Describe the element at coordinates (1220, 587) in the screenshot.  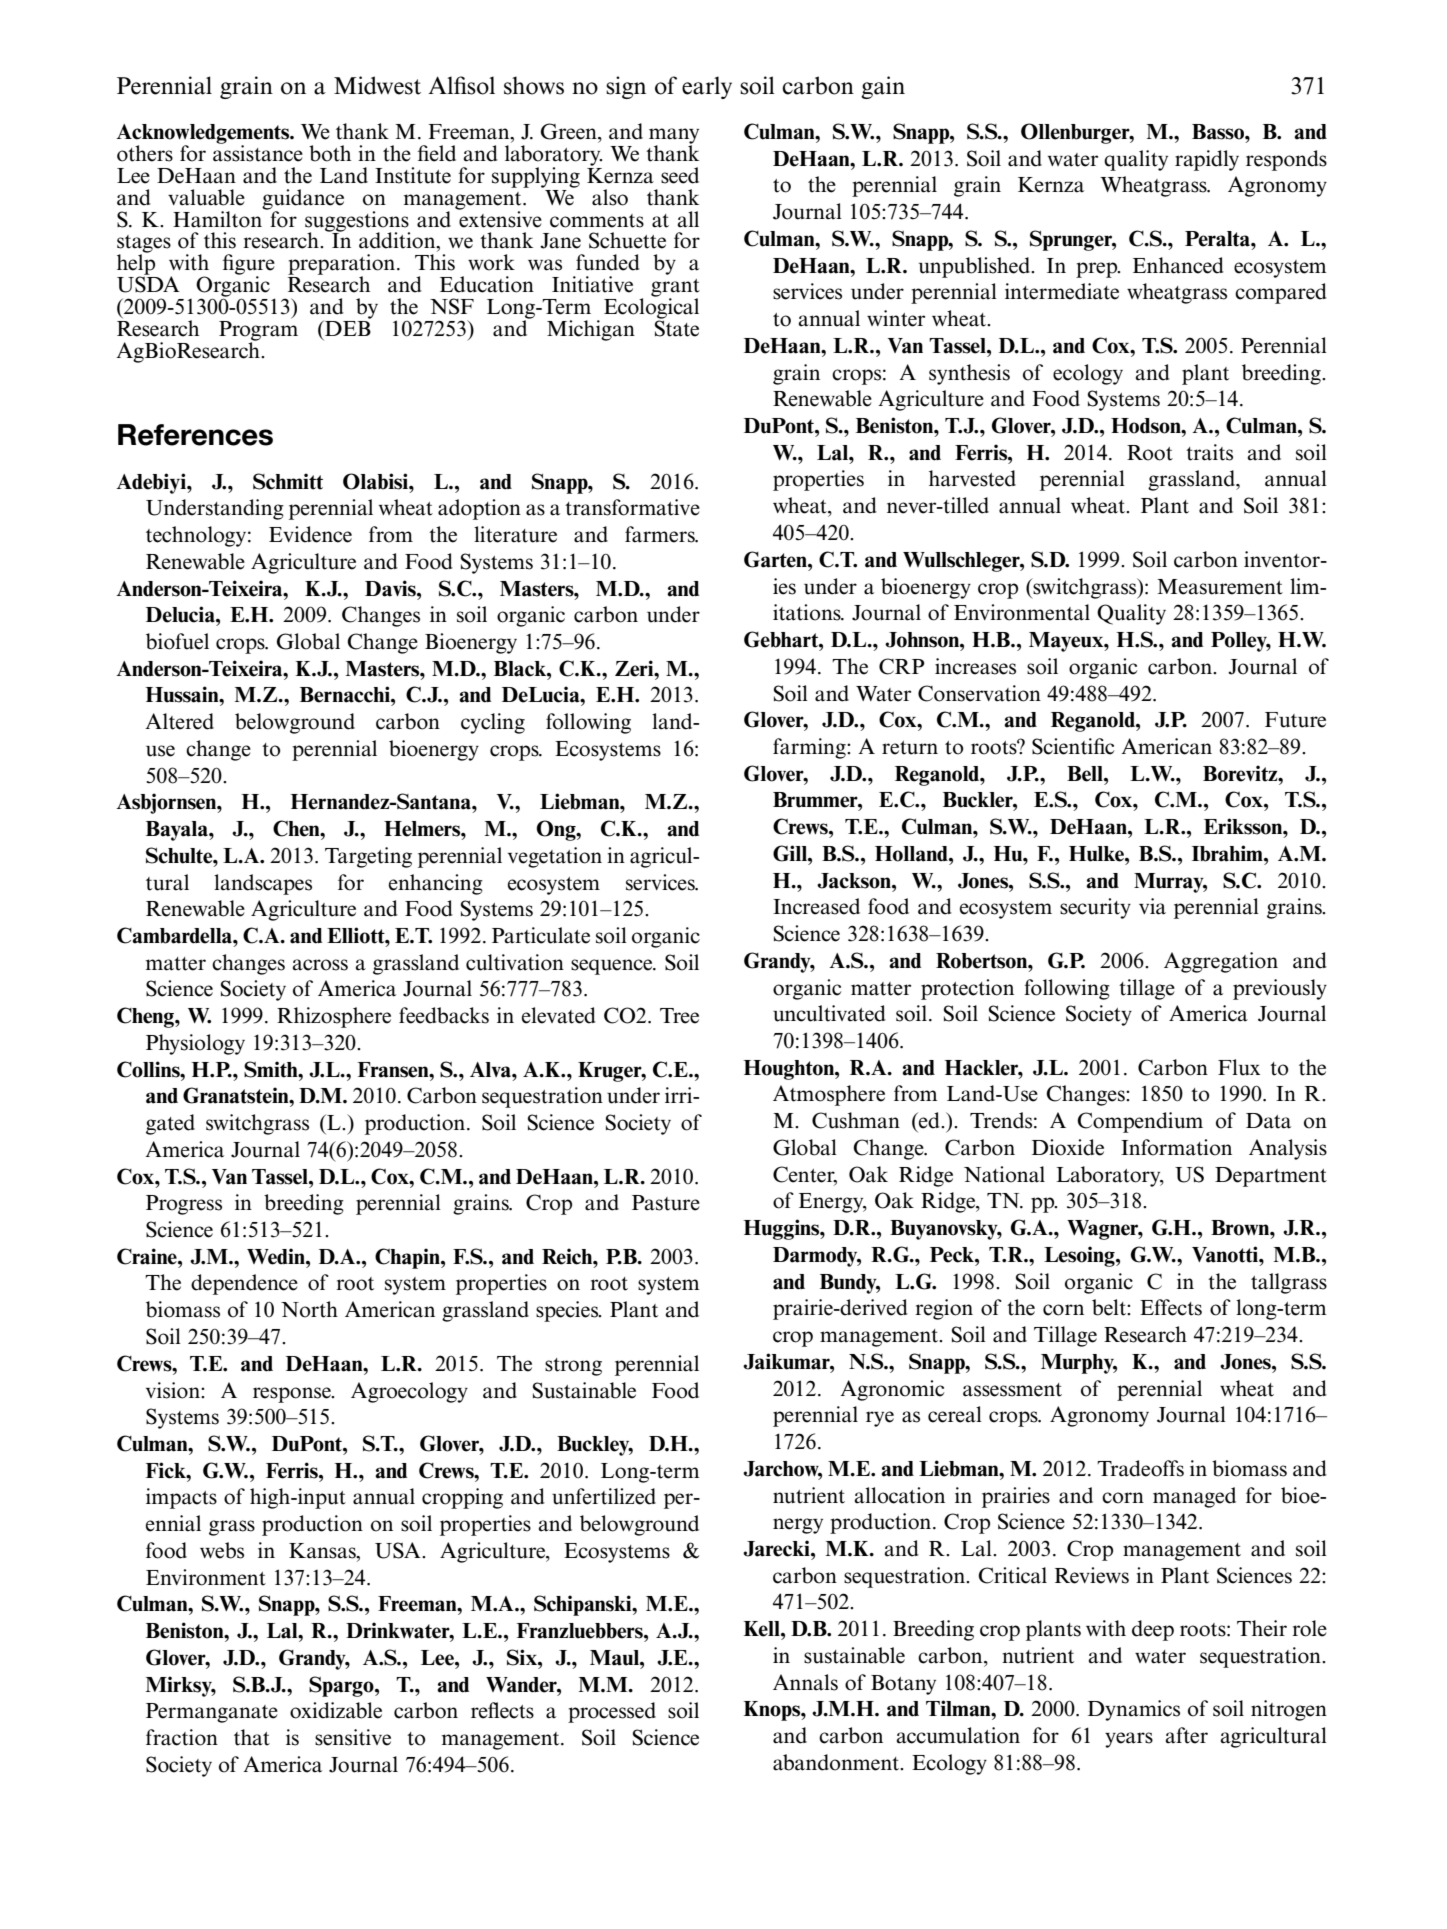
I see `Measurement` at that location.
